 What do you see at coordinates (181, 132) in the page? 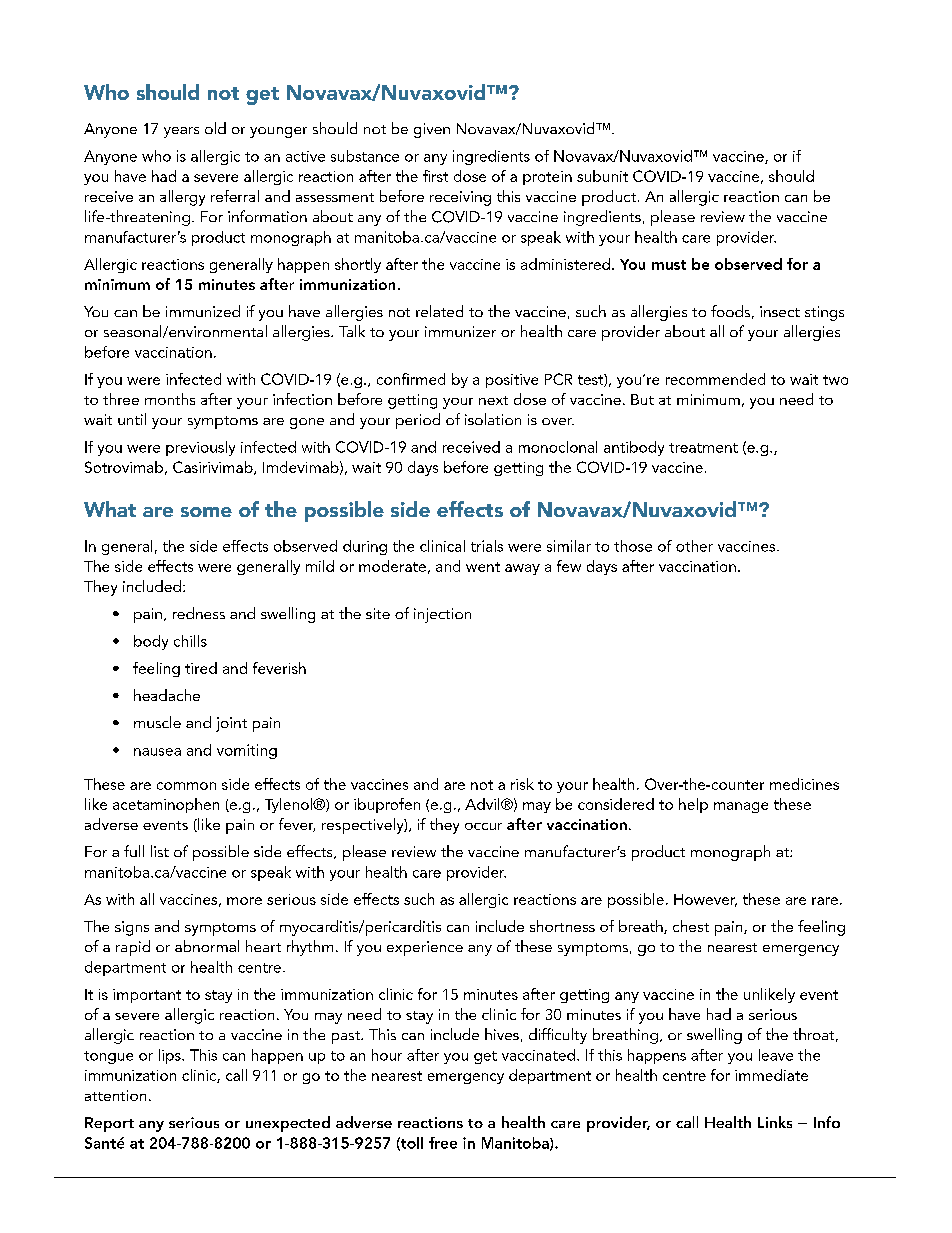
I see `years` at bounding box center [181, 132].
